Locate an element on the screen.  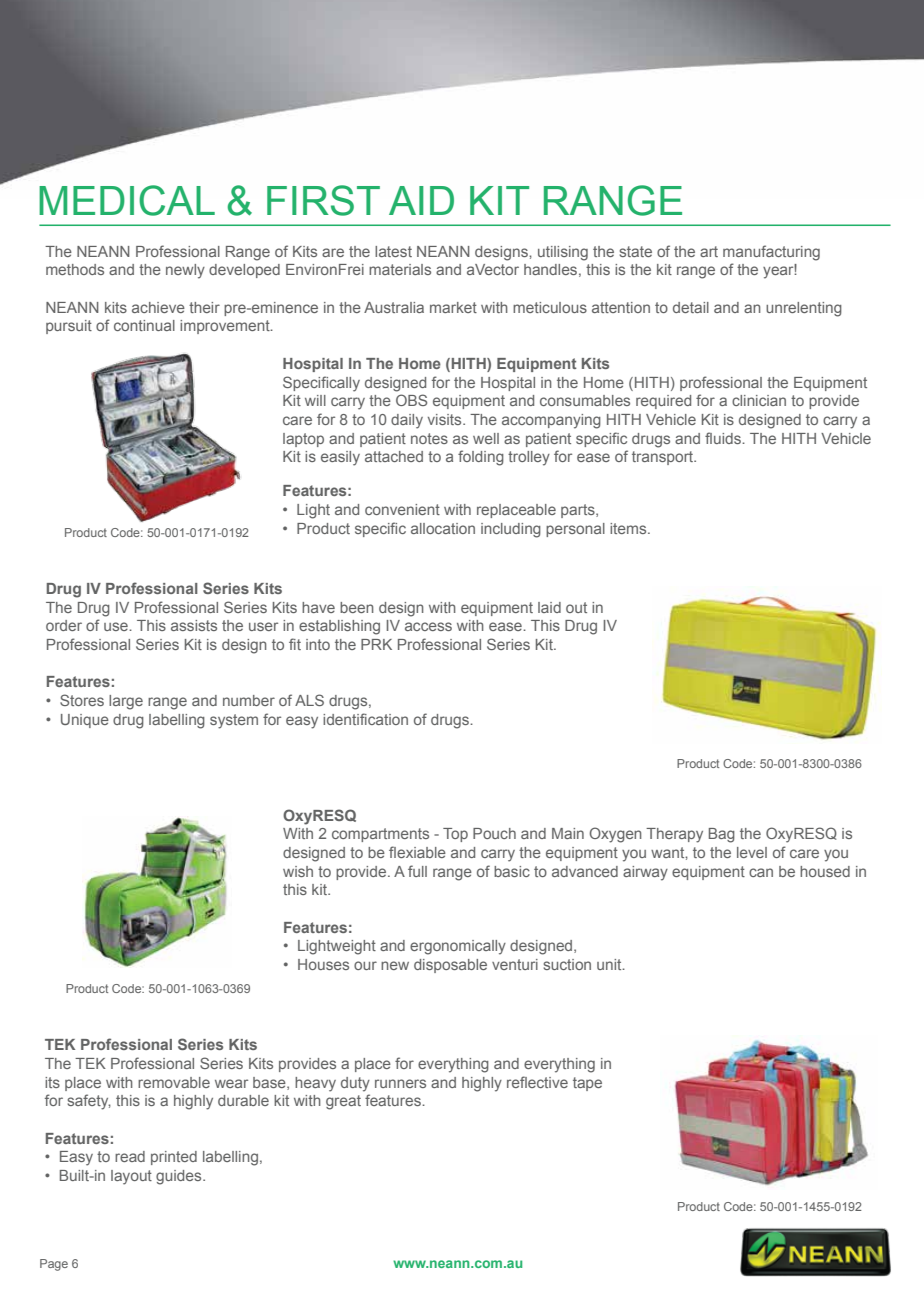
convenient is located at coordinates (402, 509).
